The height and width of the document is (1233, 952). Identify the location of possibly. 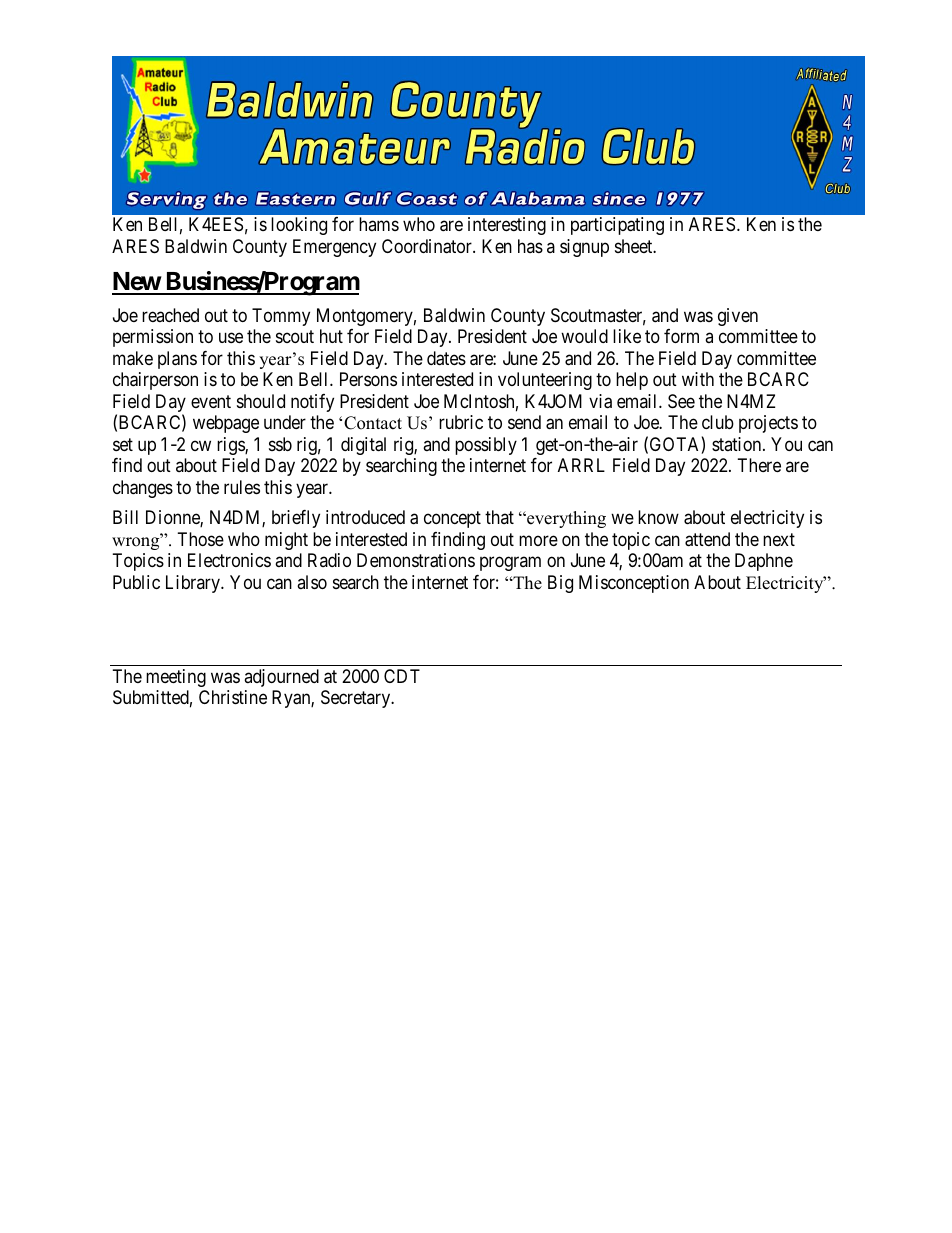
(486, 446).
